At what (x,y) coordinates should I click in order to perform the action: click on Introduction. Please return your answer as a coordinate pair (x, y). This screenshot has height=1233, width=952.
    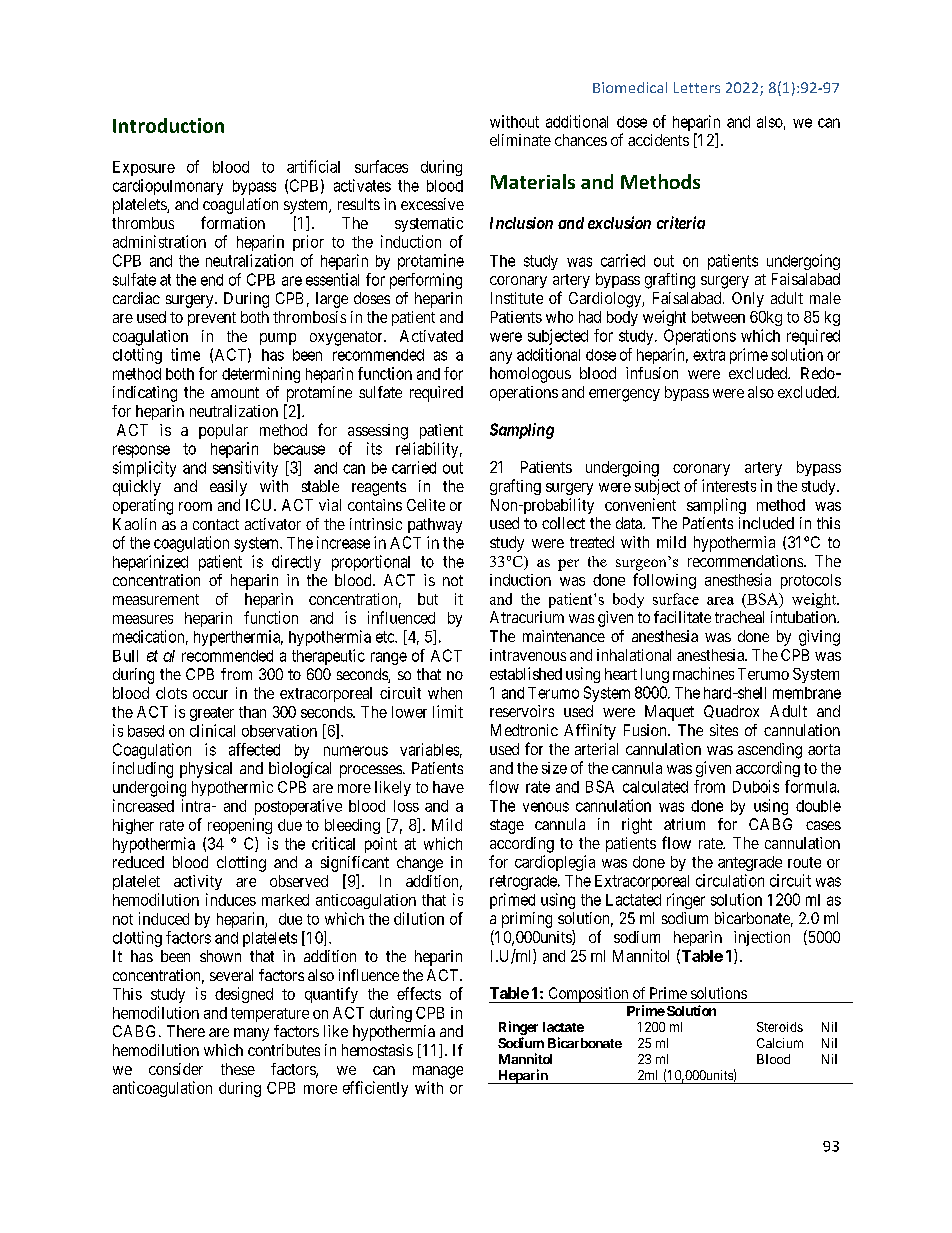
    Looking at the image, I should click on (168, 125).
